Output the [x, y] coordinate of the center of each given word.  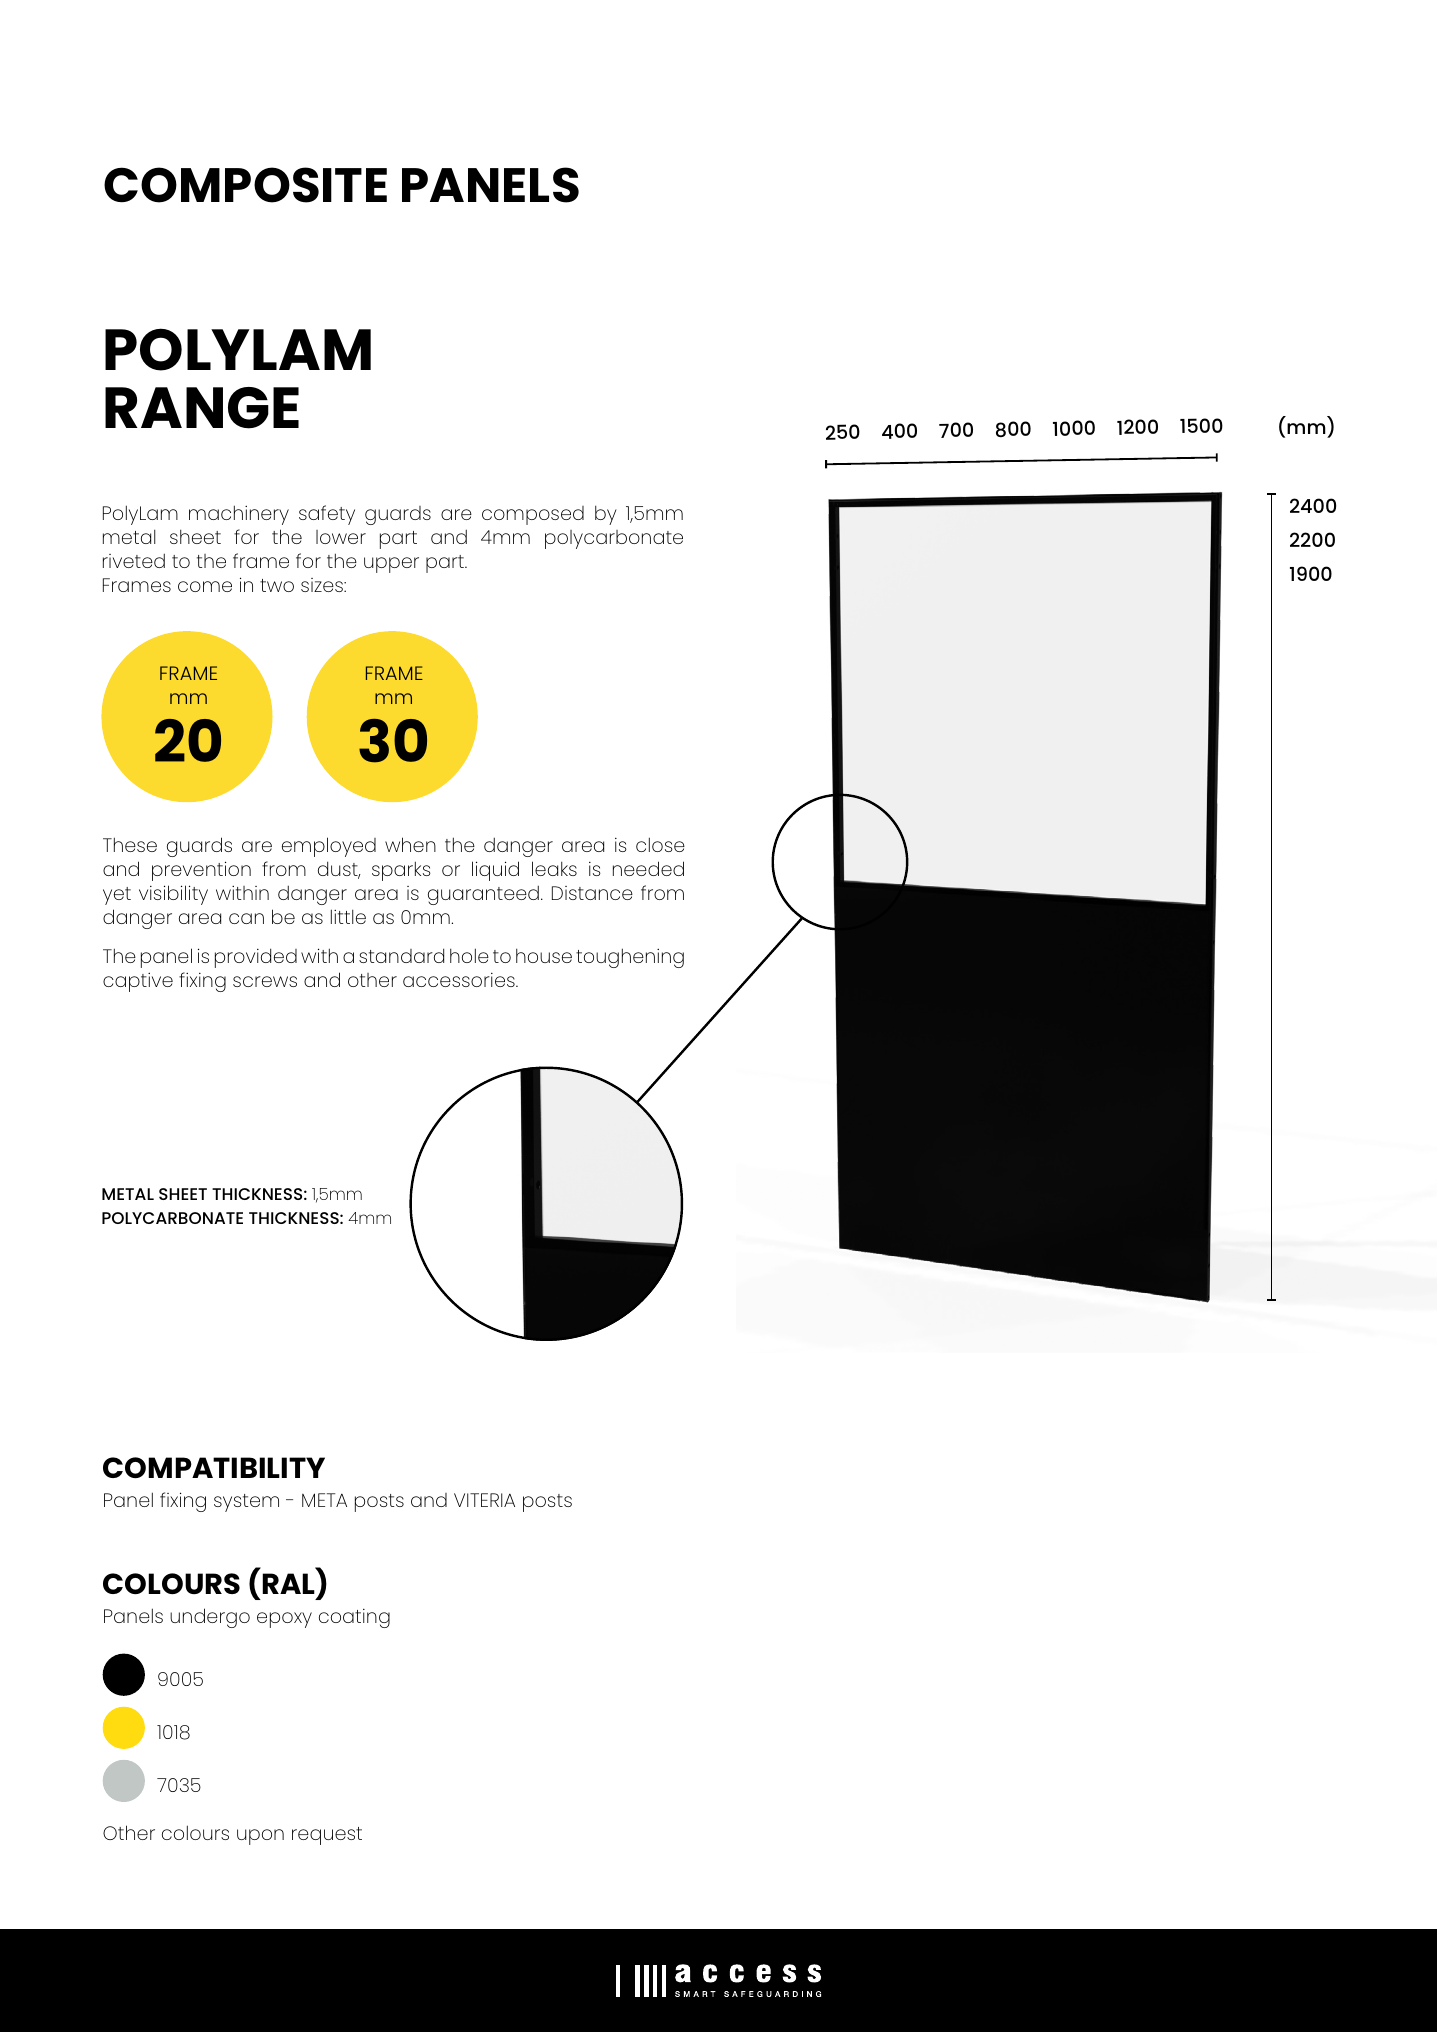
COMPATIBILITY [214, 1467]
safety [327, 515]
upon [260, 1837]
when [410, 844]
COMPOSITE [245, 185]
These [130, 844]
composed [533, 515]
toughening [630, 958]
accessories [460, 980]
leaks [554, 868]
